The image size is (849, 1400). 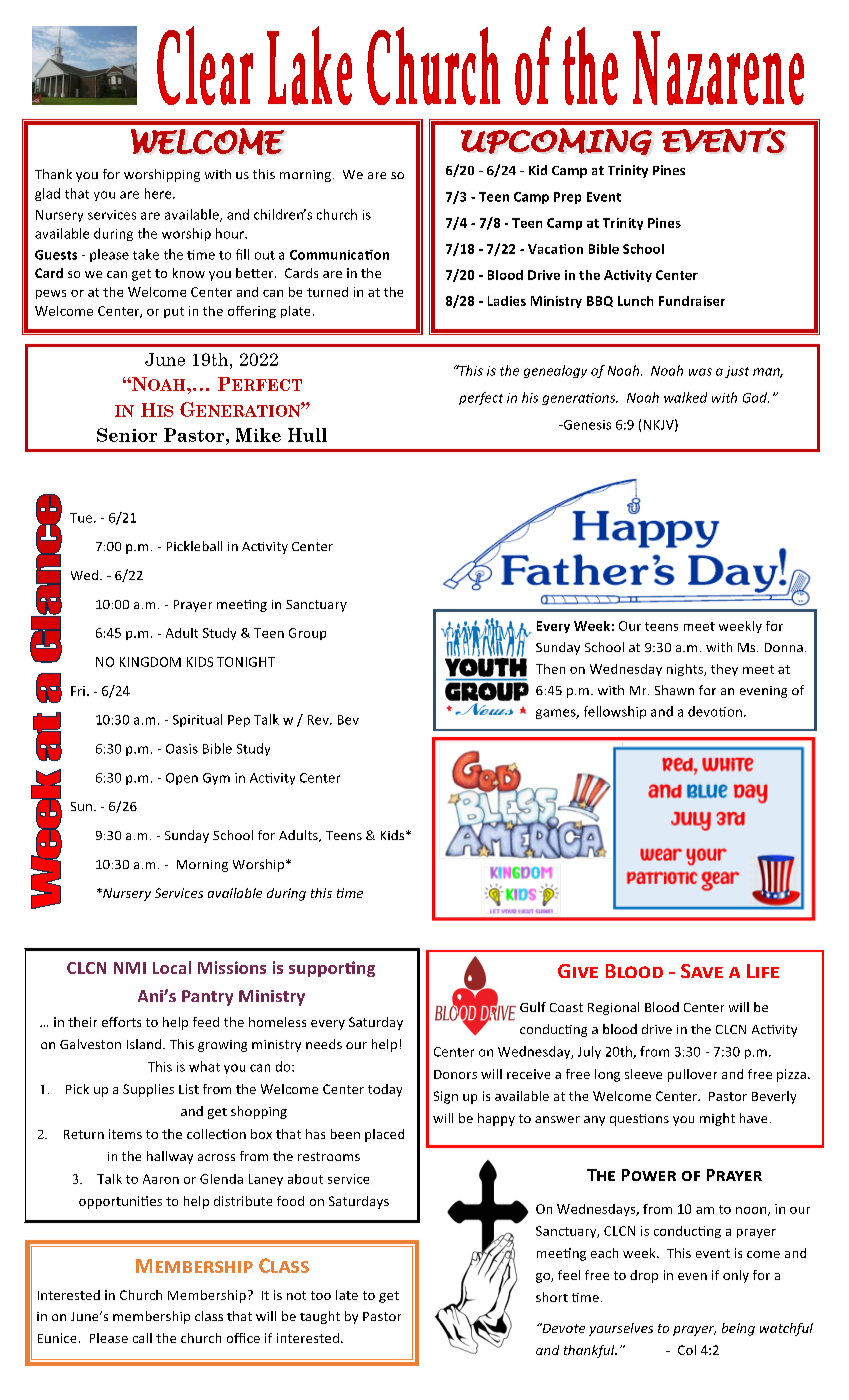 I want to click on too, so click(x=321, y=1295).
